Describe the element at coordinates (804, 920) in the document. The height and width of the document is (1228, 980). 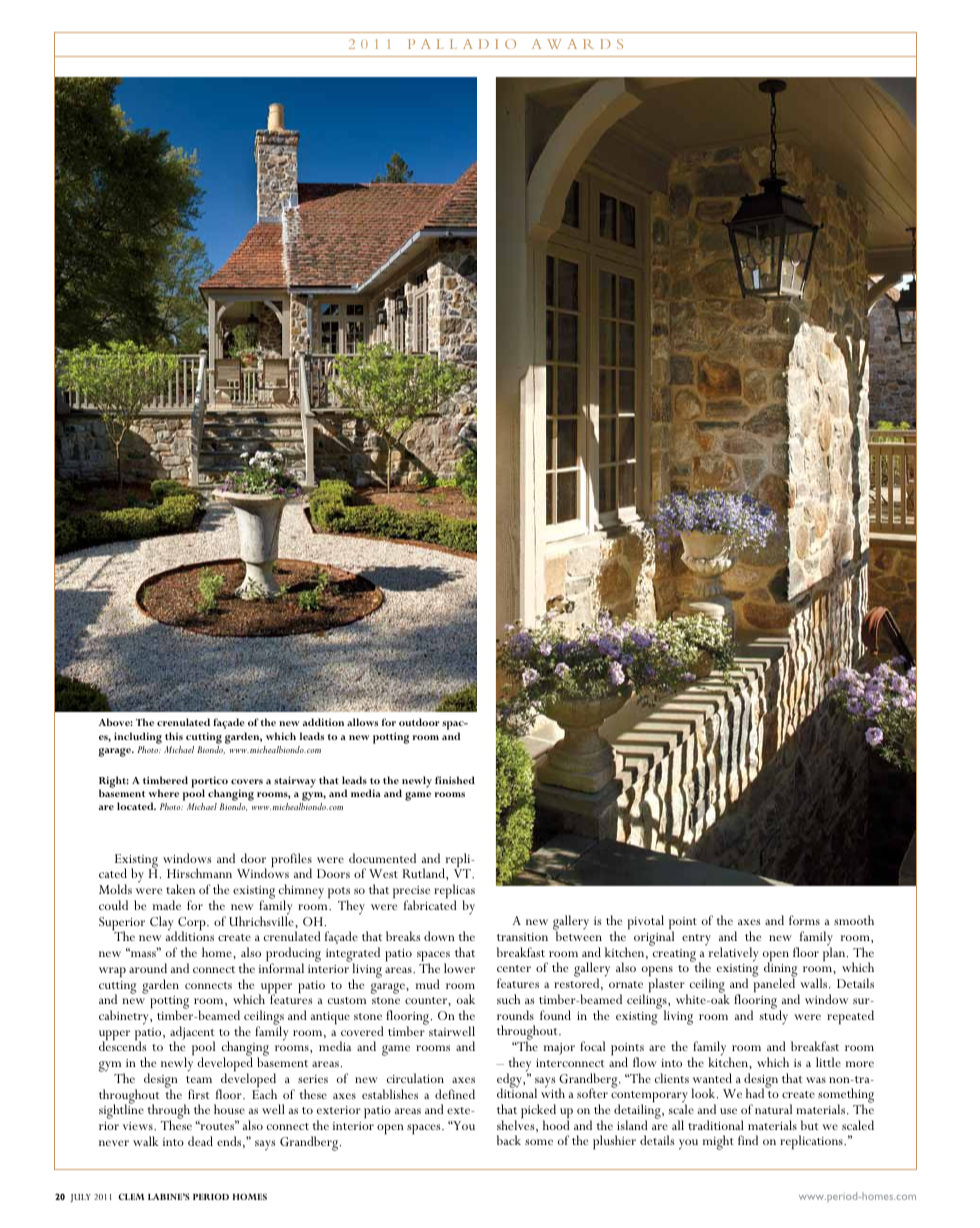
I see `forms` at that location.
